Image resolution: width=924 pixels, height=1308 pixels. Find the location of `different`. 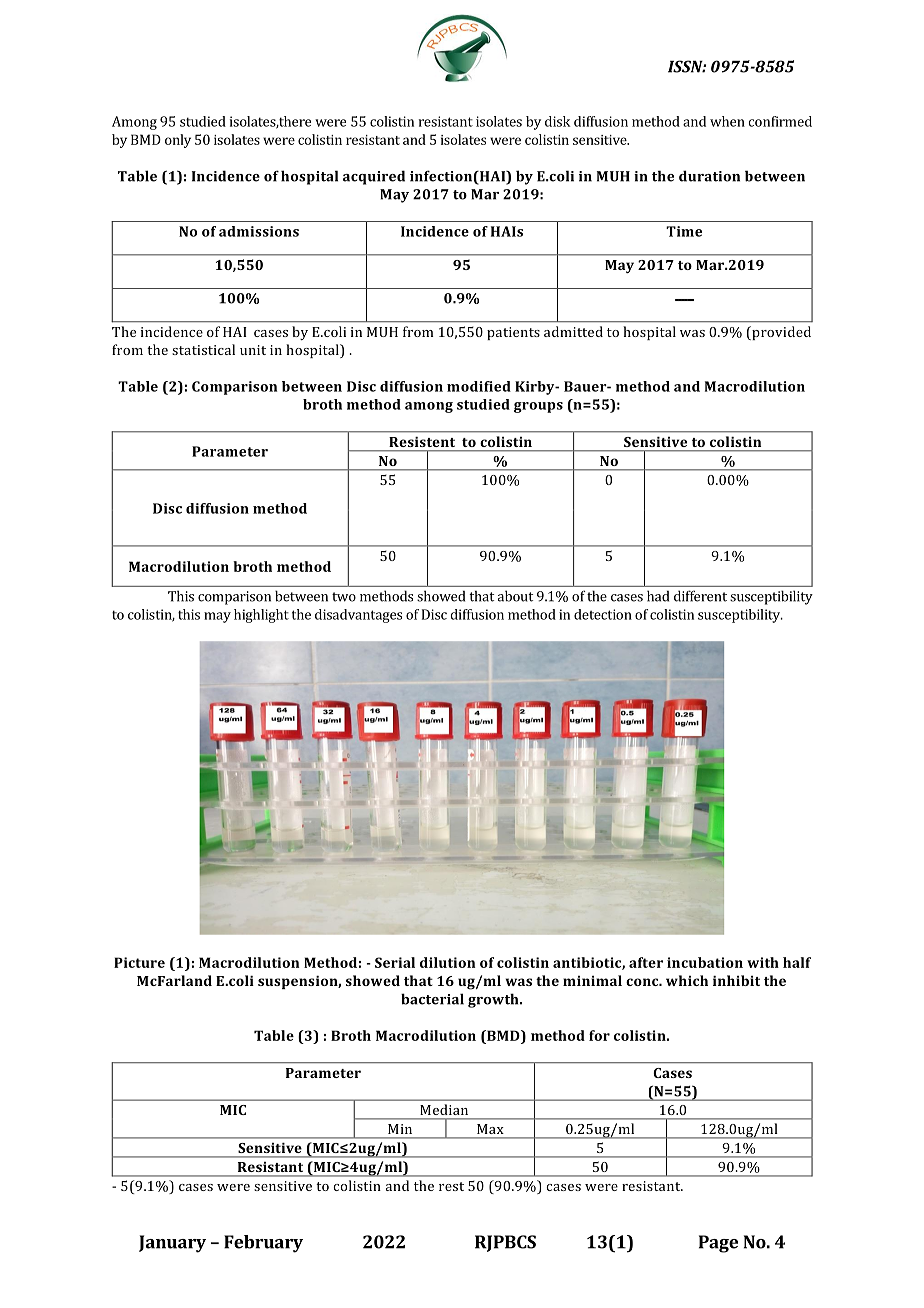

different is located at coordinates (700, 596).
